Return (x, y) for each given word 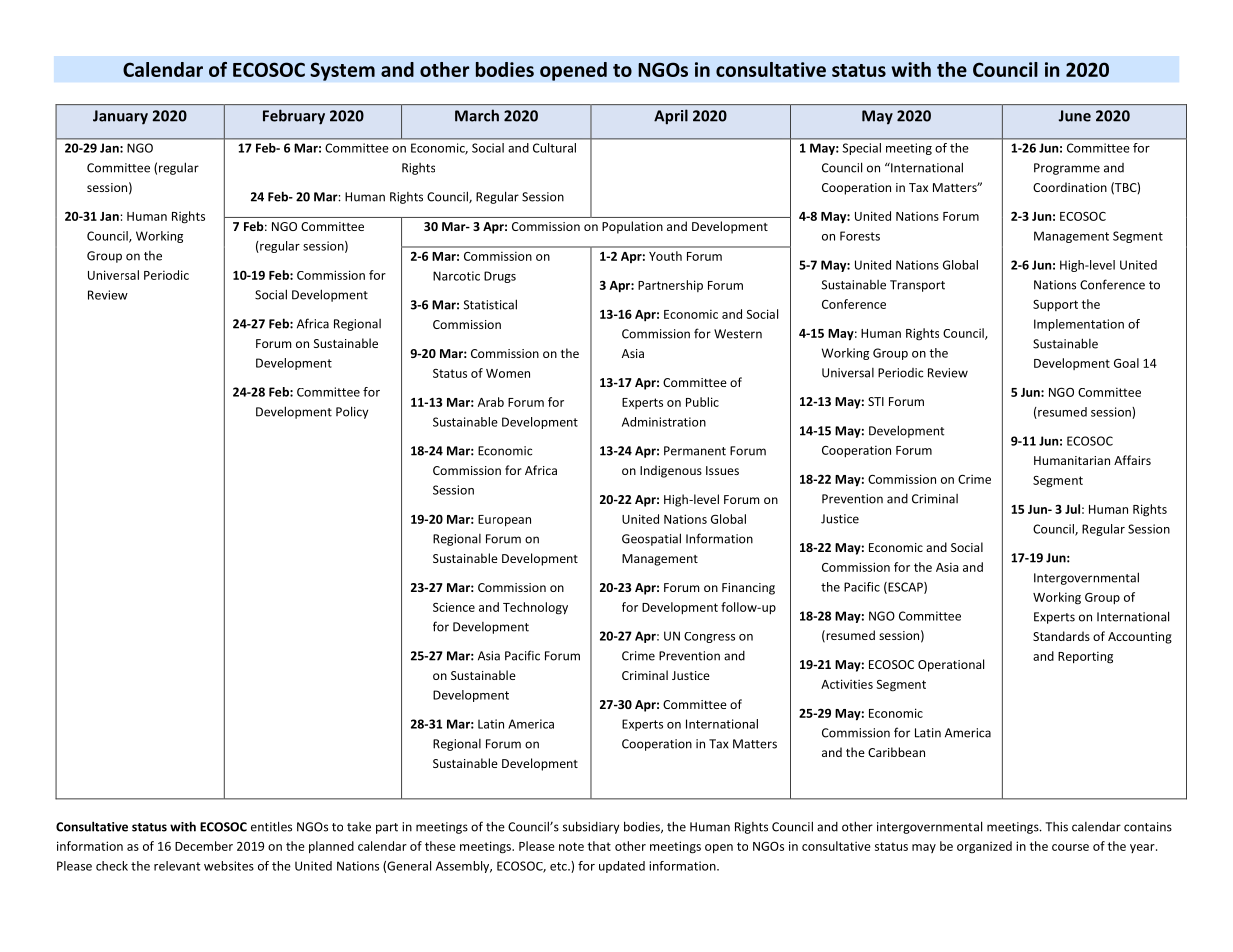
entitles (271, 826)
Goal (1126, 363)
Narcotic (456, 276)
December (204, 846)
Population (632, 227)
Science (454, 607)
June (1075, 116)
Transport (917, 286)
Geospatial (651, 539)
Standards (1061, 636)
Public (702, 402)
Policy (352, 412)
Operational (951, 665)
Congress (709, 637)
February (294, 117)
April (671, 117)
